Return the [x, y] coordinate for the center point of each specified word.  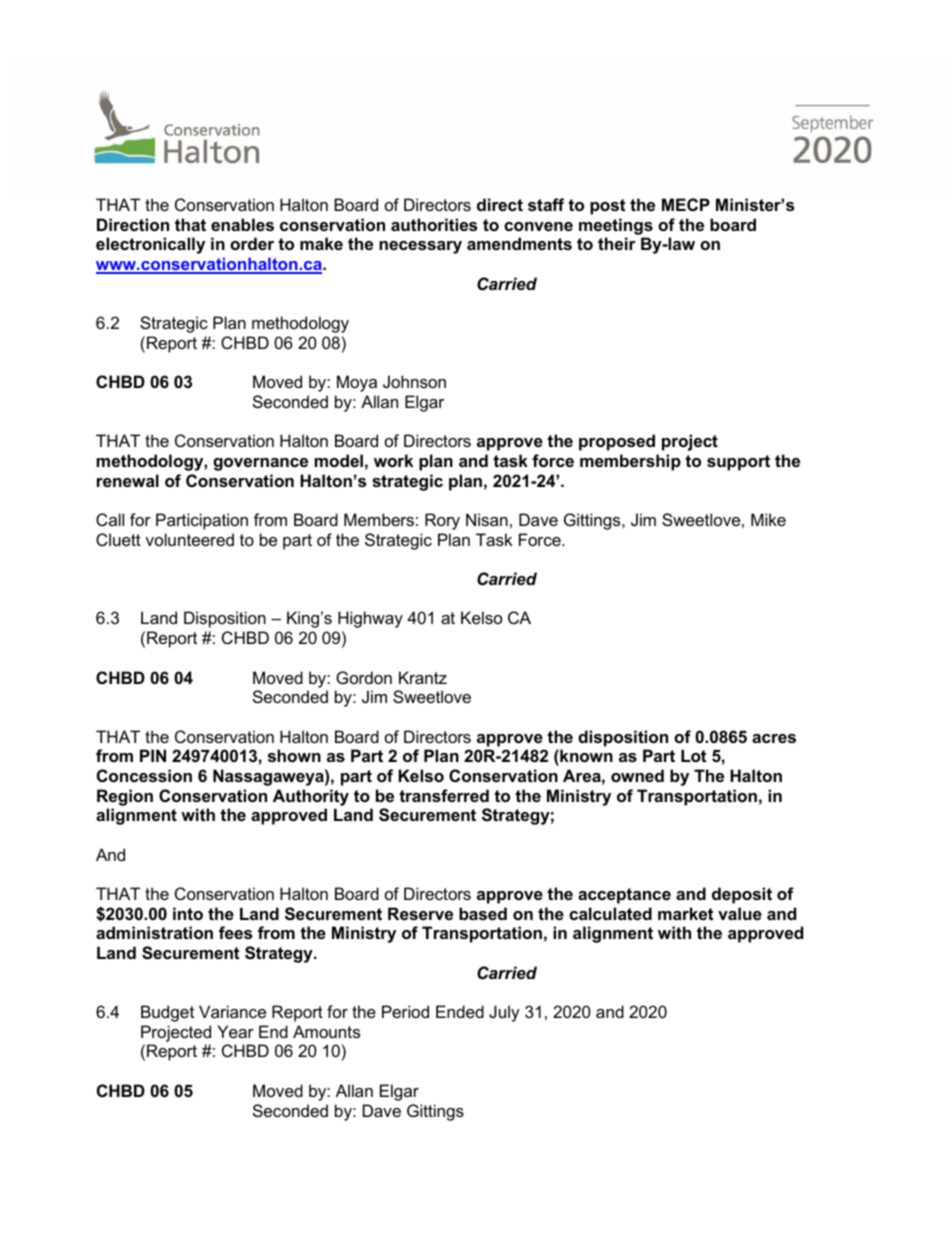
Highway [370, 619]
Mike [768, 519]
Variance [232, 1011]
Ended [460, 1011]
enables [242, 224]
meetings [616, 226]
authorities [434, 224]
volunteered [190, 539]
